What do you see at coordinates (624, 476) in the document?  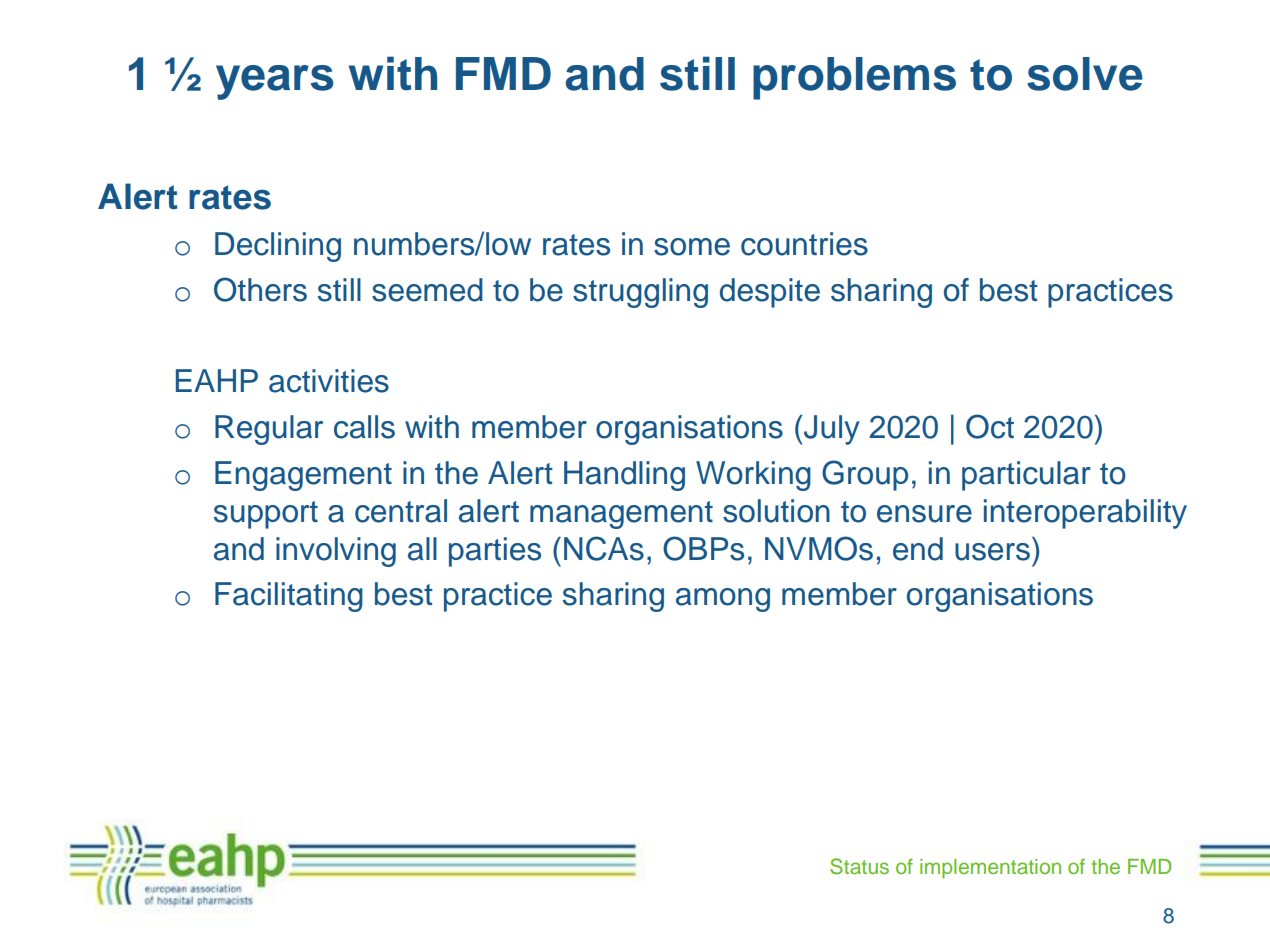 I see `Handling` at bounding box center [624, 476].
